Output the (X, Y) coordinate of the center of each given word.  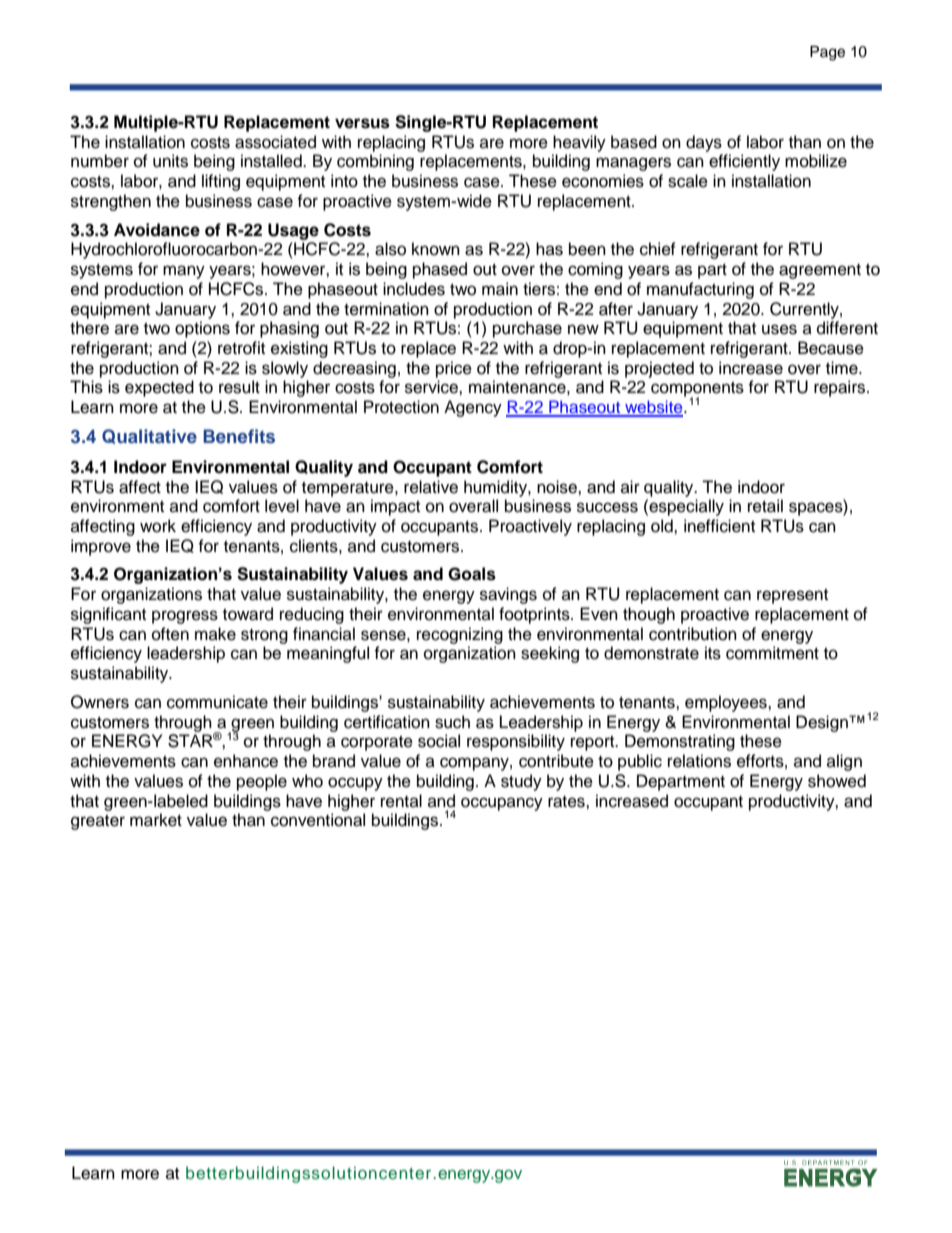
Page (827, 53)
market (156, 820)
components (697, 390)
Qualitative (149, 436)
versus (362, 123)
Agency (473, 408)
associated (275, 142)
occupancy (502, 804)
